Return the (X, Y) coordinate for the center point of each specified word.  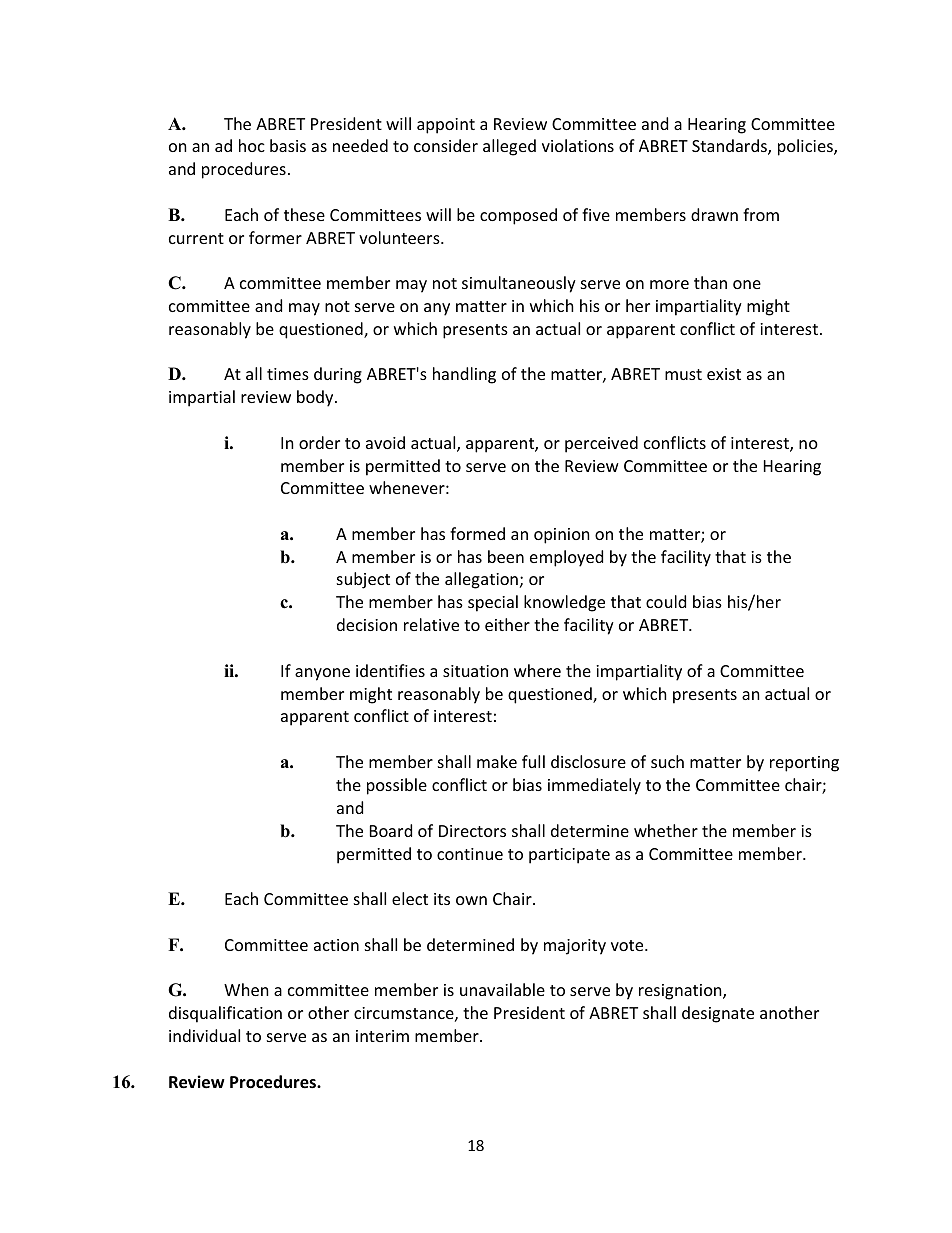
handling (464, 375)
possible (397, 786)
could (666, 601)
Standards (730, 147)
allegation (481, 580)
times (288, 374)
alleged (509, 147)
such (667, 761)
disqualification (225, 1014)
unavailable (502, 989)
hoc (252, 145)
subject (363, 580)
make (497, 761)
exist (724, 374)
